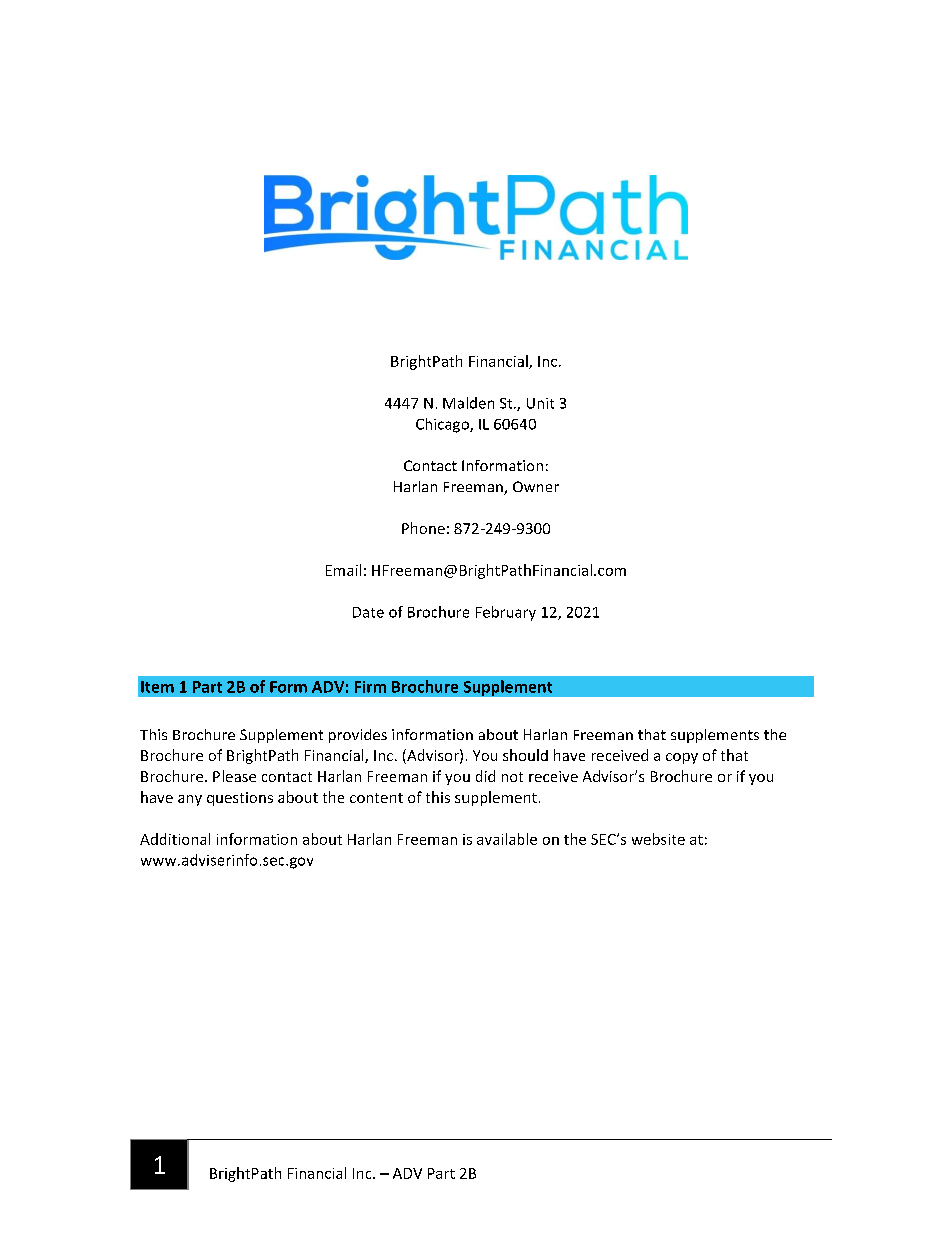 This image has height=1233, width=952. I want to click on content, so click(376, 798).
